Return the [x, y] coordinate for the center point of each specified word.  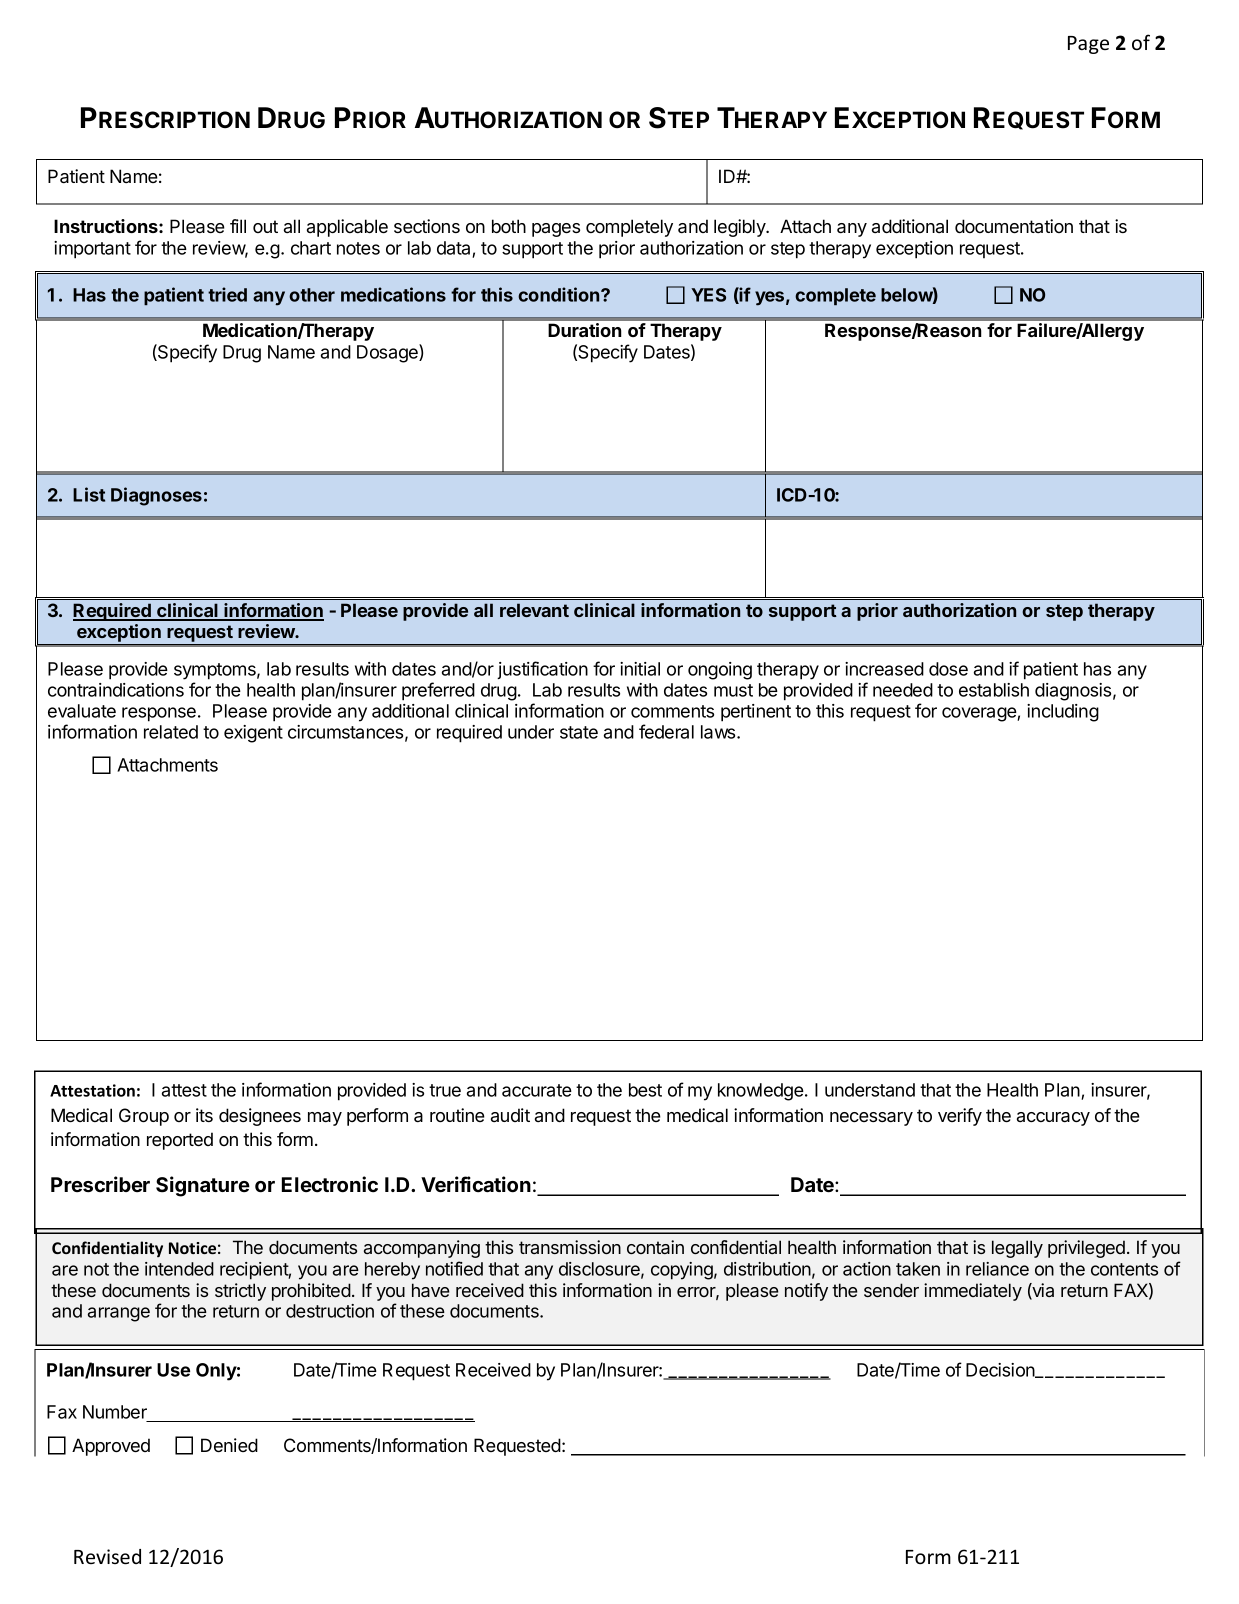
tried [227, 294]
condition [560, 294]
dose [948, 669]
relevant [534, 610]
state [579, 732]
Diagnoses [156, 496]
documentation [1014, 226]
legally [1017, 1249]
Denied [229, 1445]
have [431, 1290]
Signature [203, 1186]
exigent [253, 734]
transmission [570, 1247]
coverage [980, 714]
